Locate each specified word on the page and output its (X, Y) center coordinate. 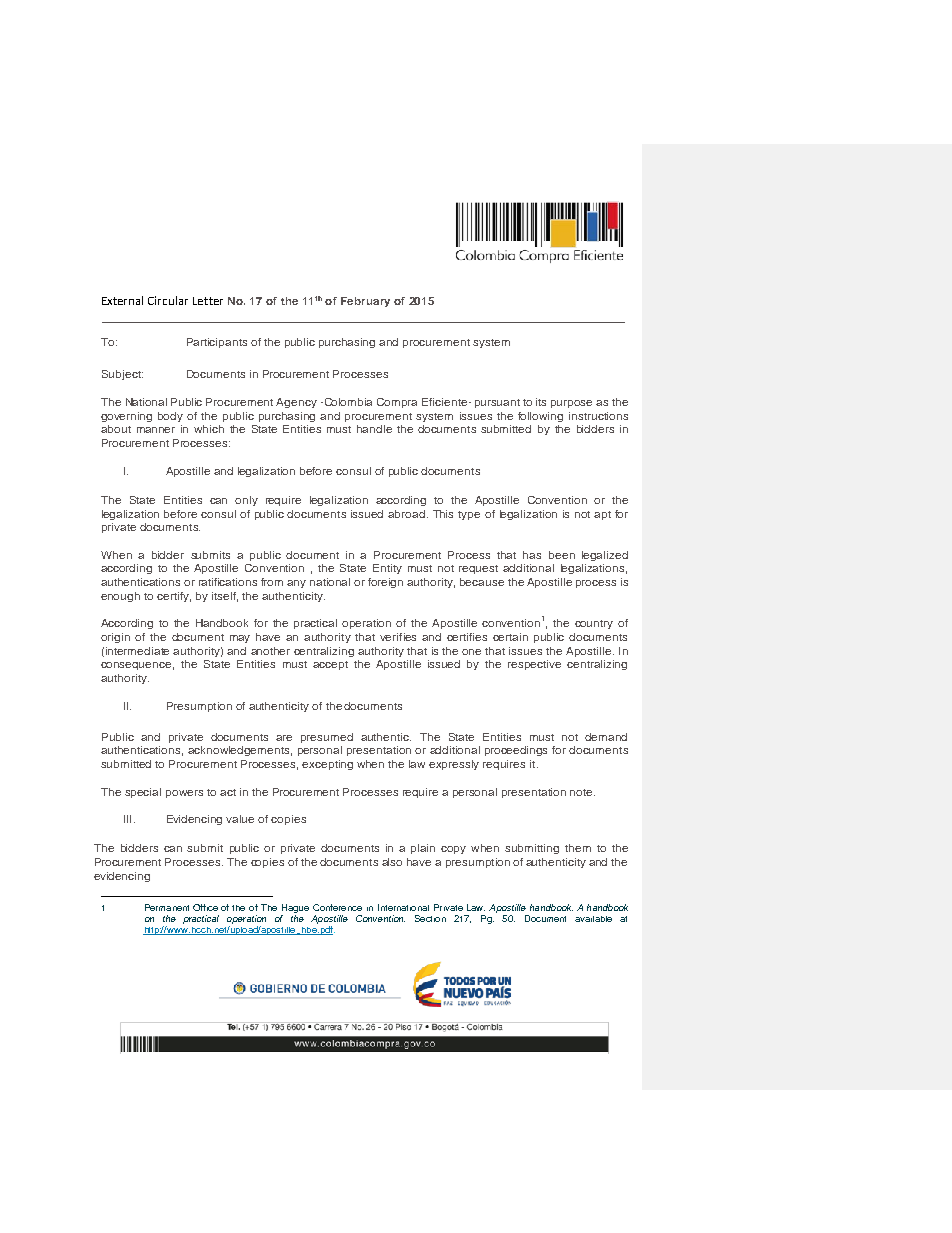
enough (120, 597)
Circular (168, 300)
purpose (571, 404)
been (562, 555)
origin (115, 638)
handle (374, 429)
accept (330, 665)
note (581, 792)
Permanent (167, 907)
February (365, 302)
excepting (327, 765)
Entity (387, 569)
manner (156, 430)
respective (534, 665)
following (540, 417)
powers (184, 794)
